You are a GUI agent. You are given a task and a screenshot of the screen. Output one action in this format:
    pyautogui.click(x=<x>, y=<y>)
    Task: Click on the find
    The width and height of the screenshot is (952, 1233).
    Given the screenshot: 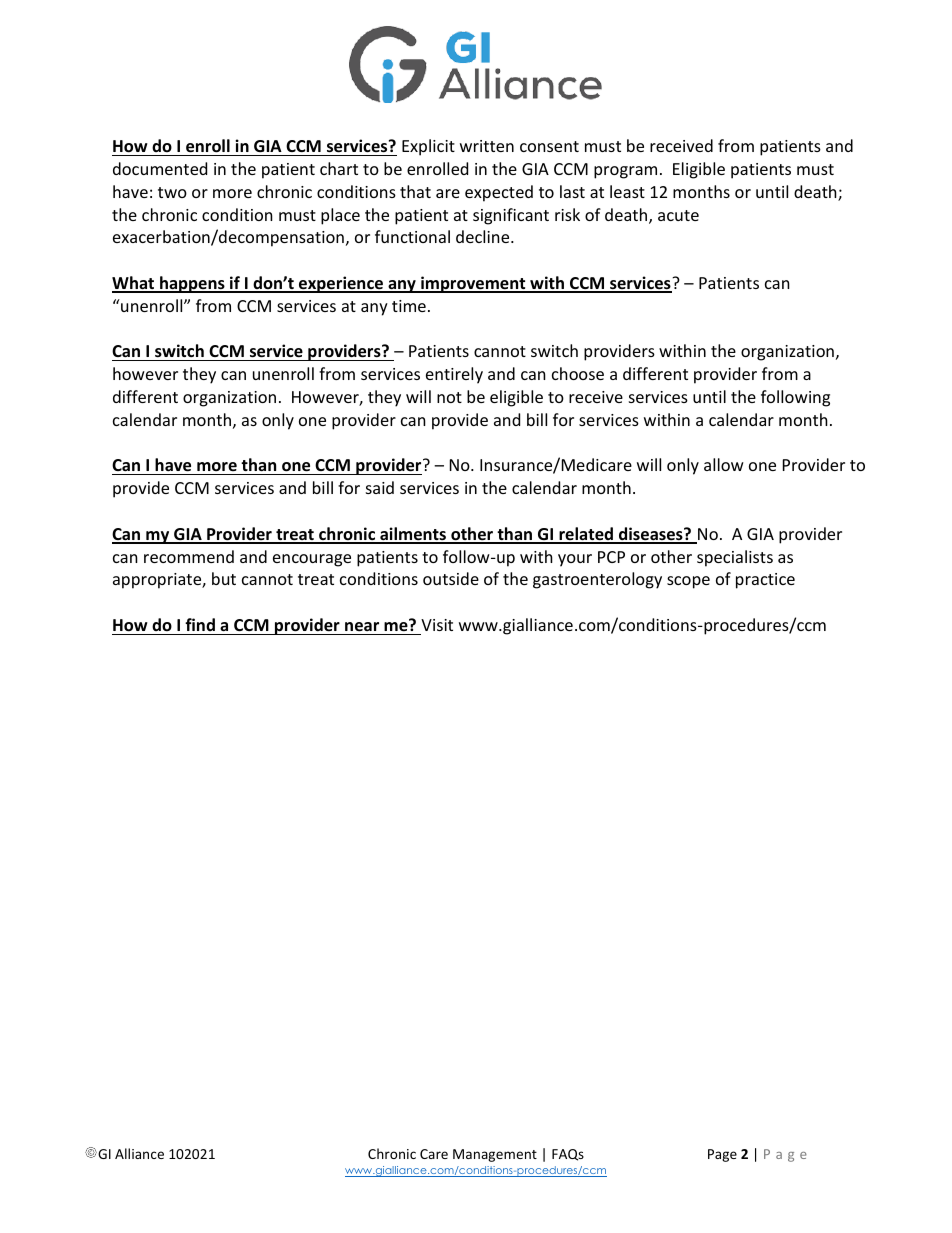 What is the action you would take?
    pyautogui.click(x=200, y=624)
